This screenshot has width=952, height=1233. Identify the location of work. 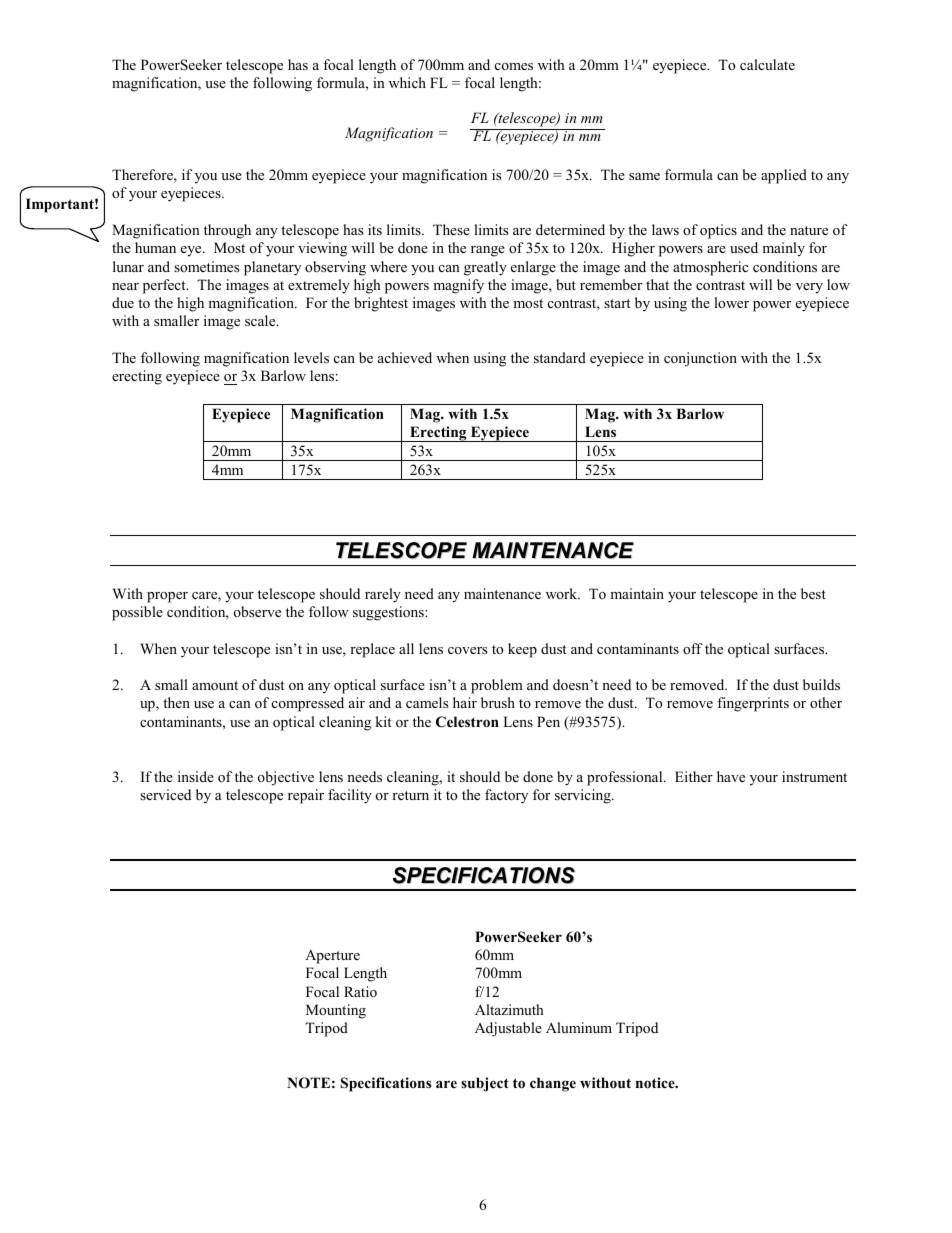
(563, 593).
